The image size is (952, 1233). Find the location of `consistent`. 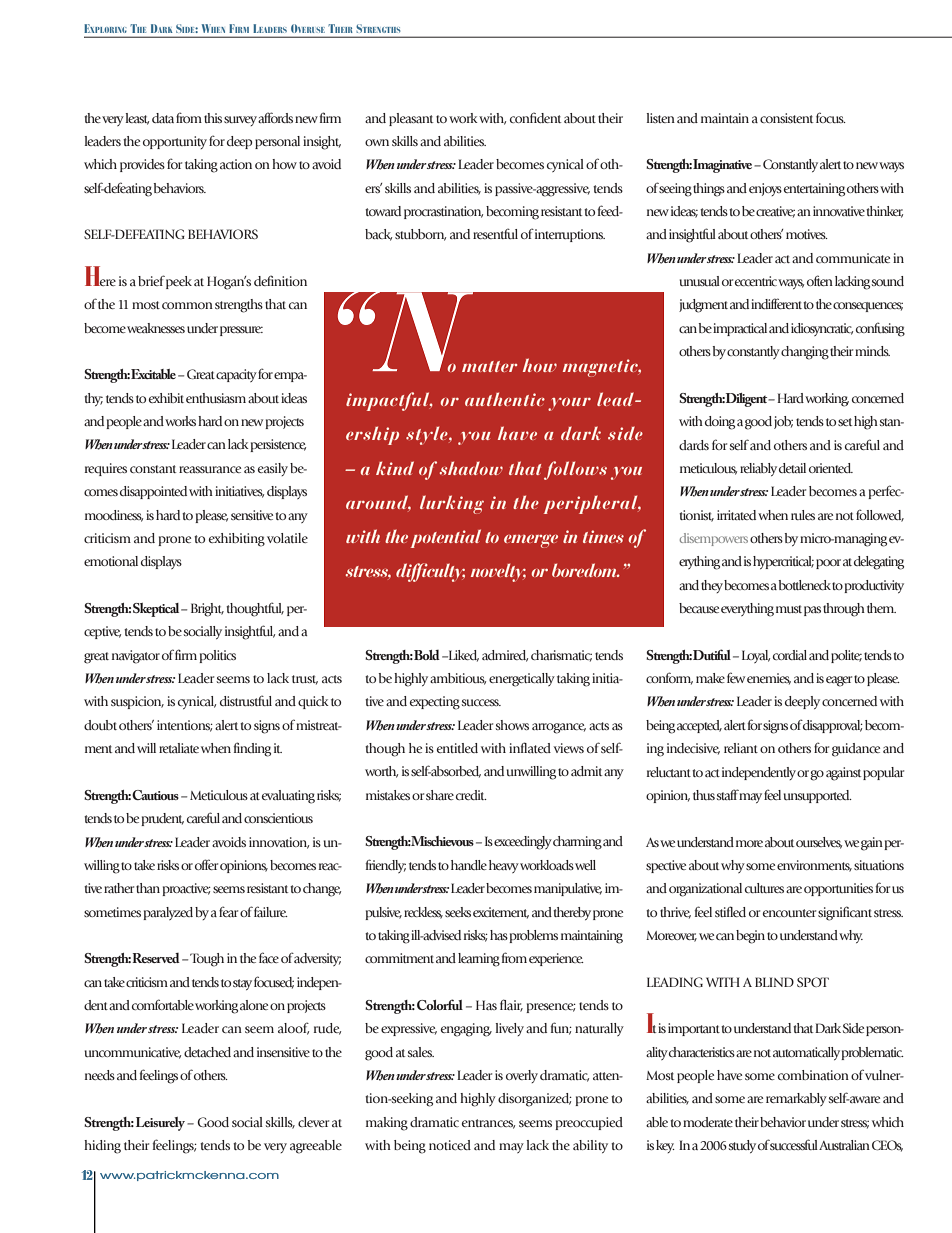

consistent is located at coordinates (787, 118).
